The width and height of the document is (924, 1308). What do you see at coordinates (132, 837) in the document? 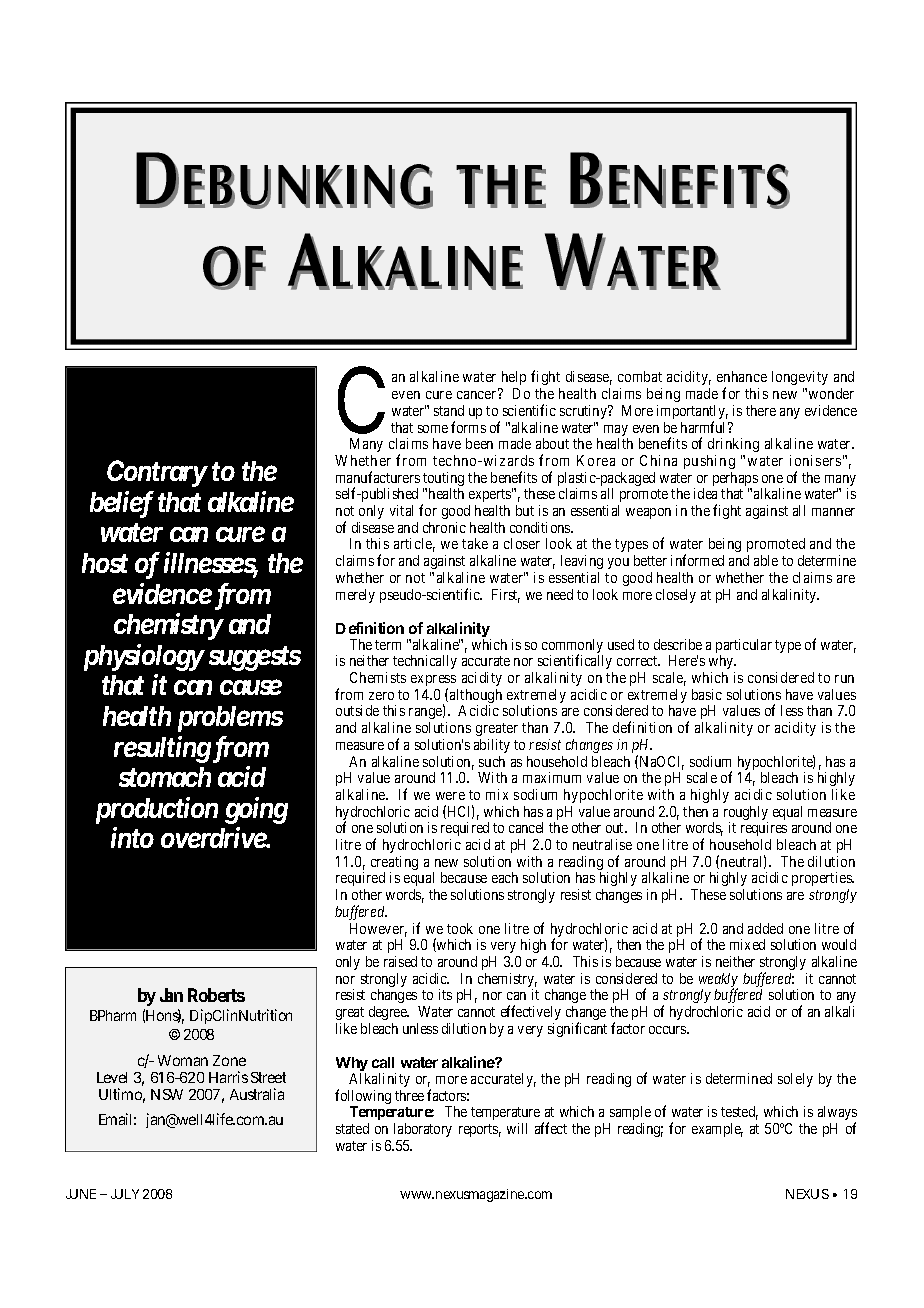
I see `into` at bounding box center [132, 837].
